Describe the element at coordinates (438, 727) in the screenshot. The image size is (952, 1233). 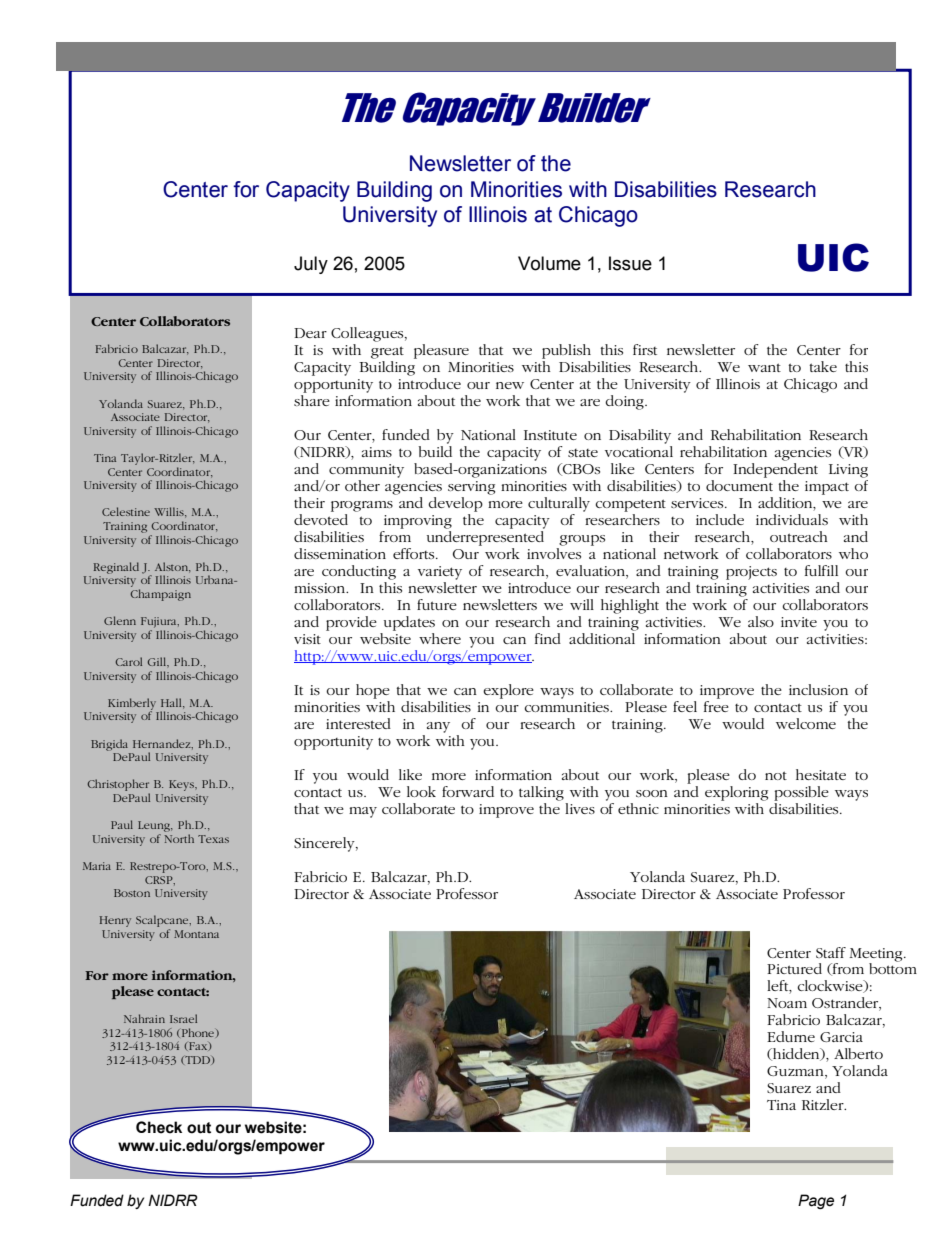
I see `any` at that location.
